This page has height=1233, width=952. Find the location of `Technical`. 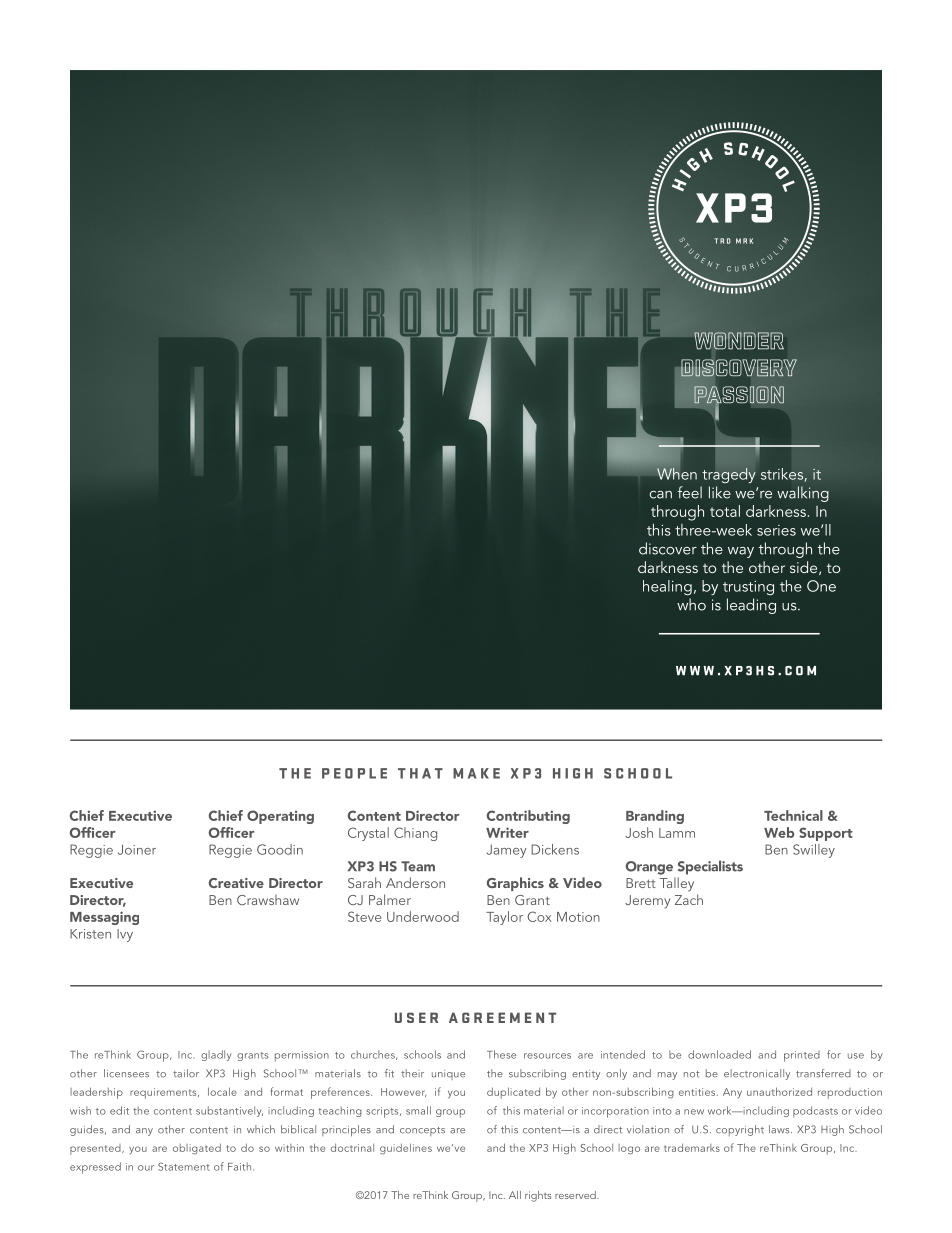

Technical is located at coordinates (793, 815).
